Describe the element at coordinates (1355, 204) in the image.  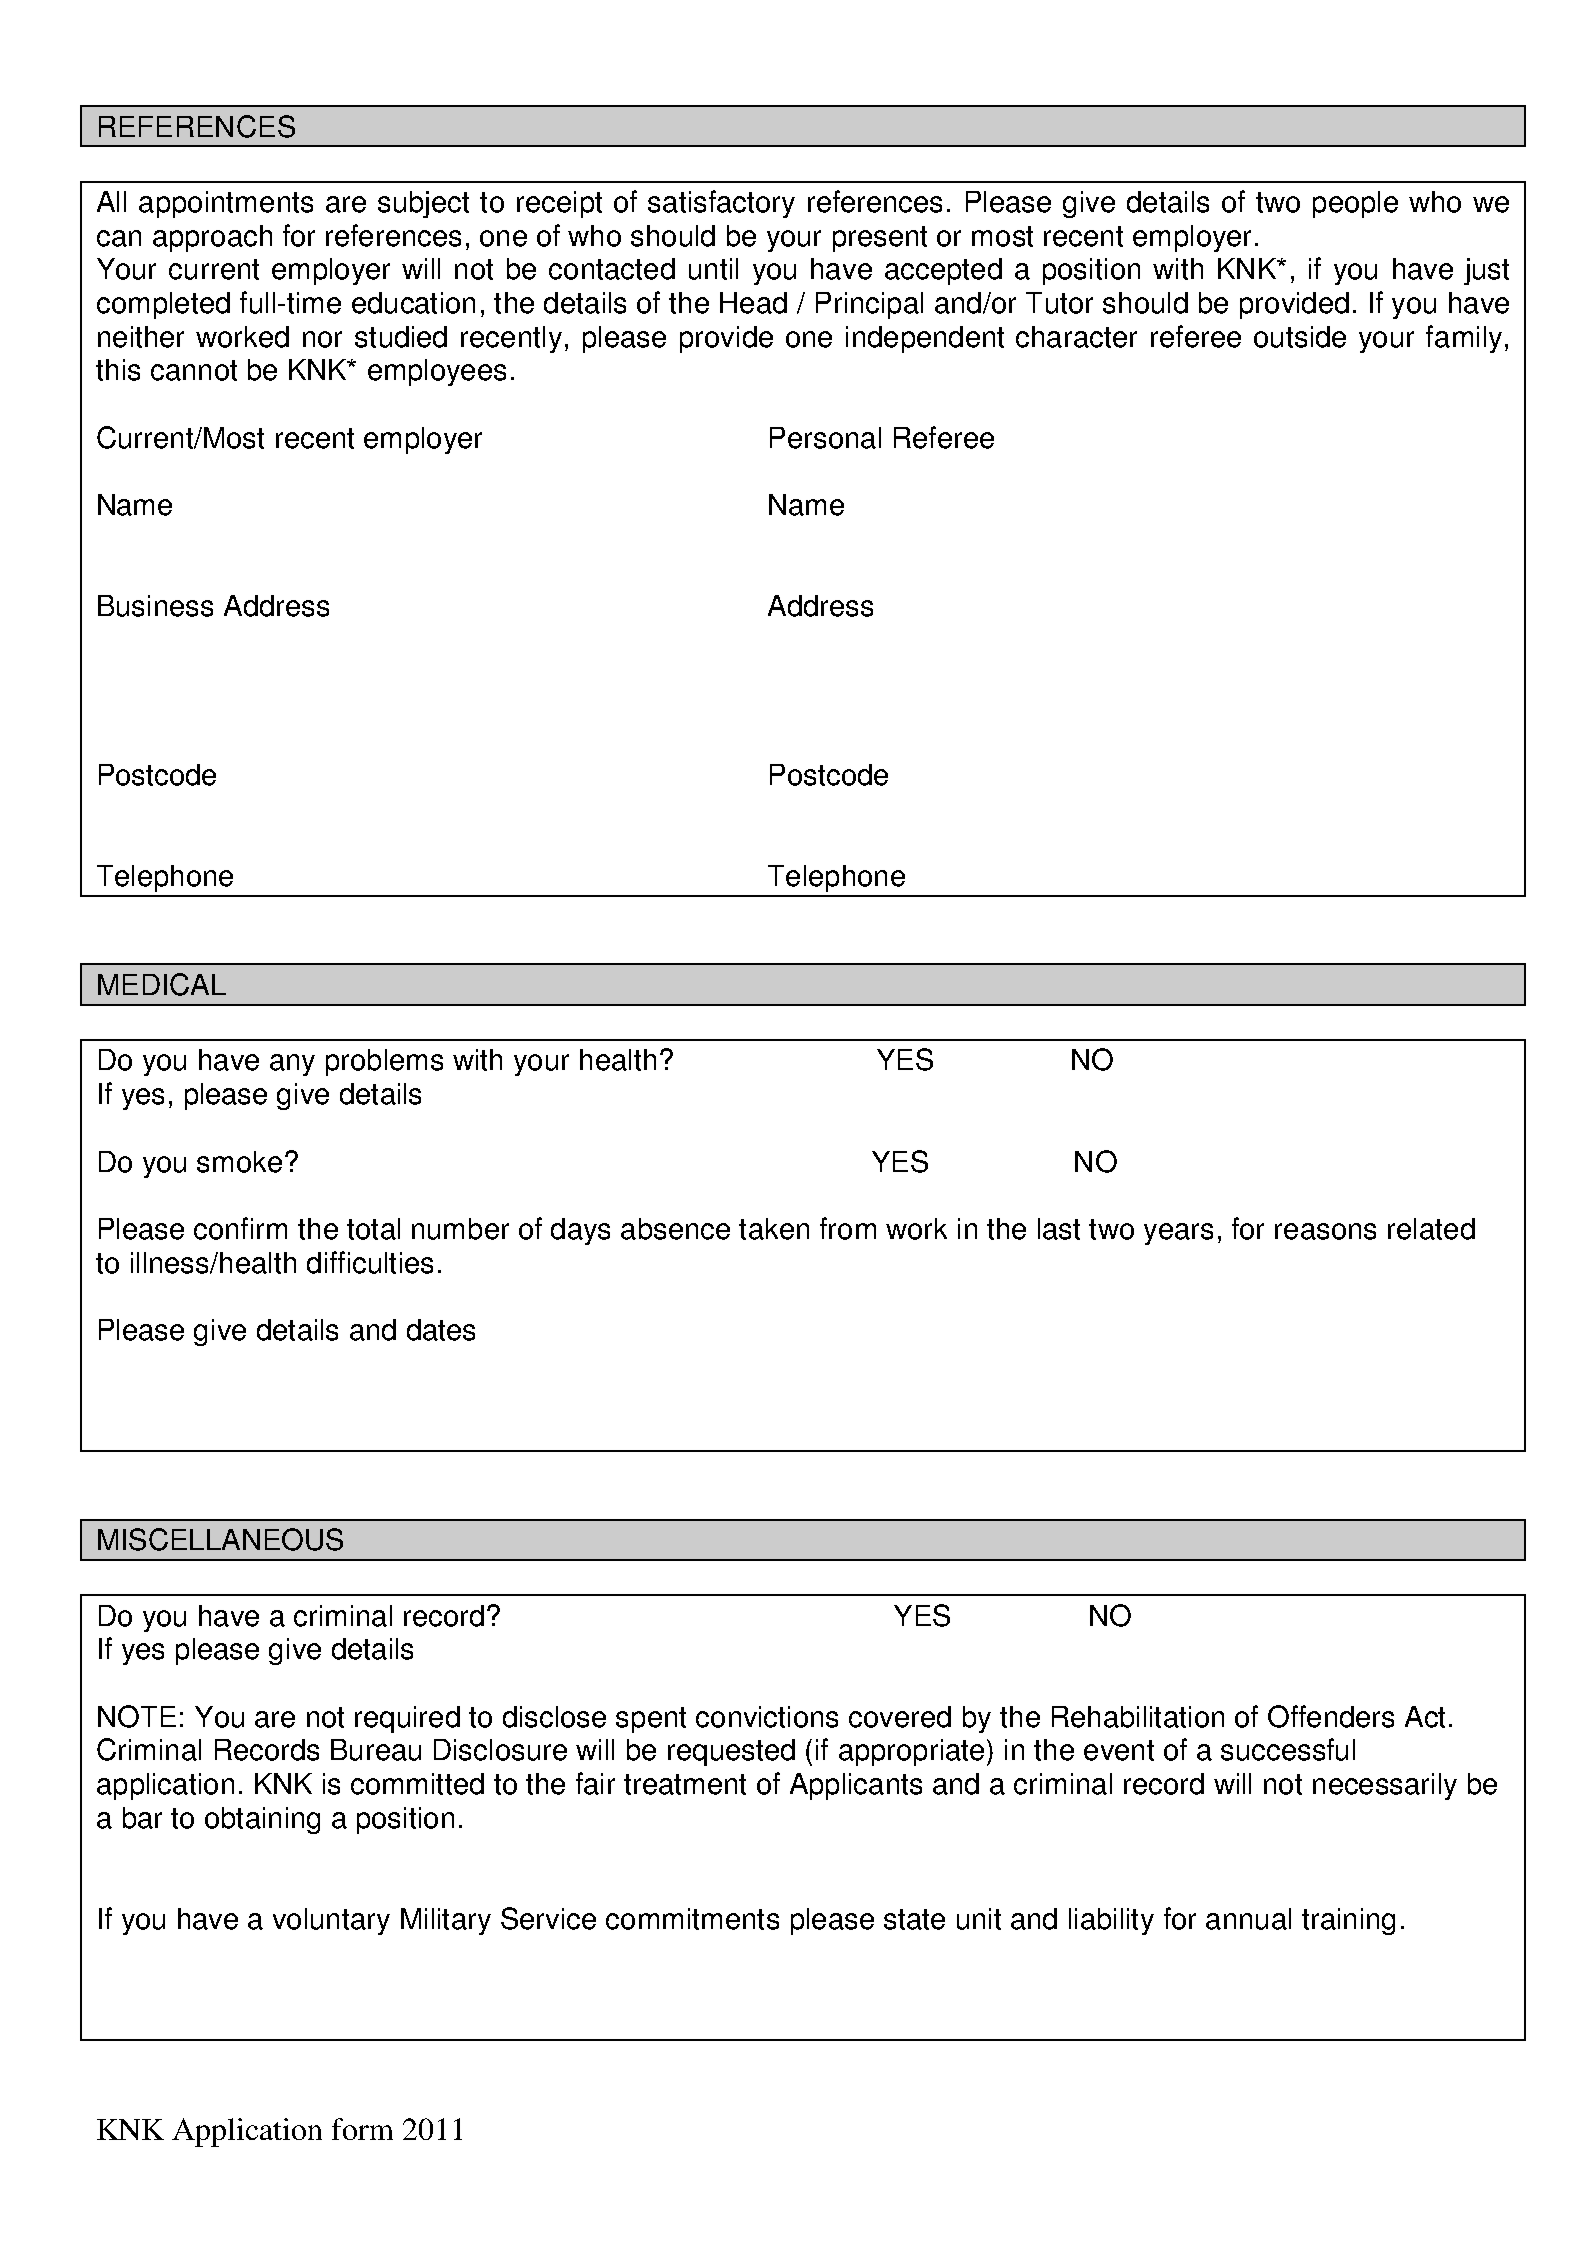
I see `people` at that location.
